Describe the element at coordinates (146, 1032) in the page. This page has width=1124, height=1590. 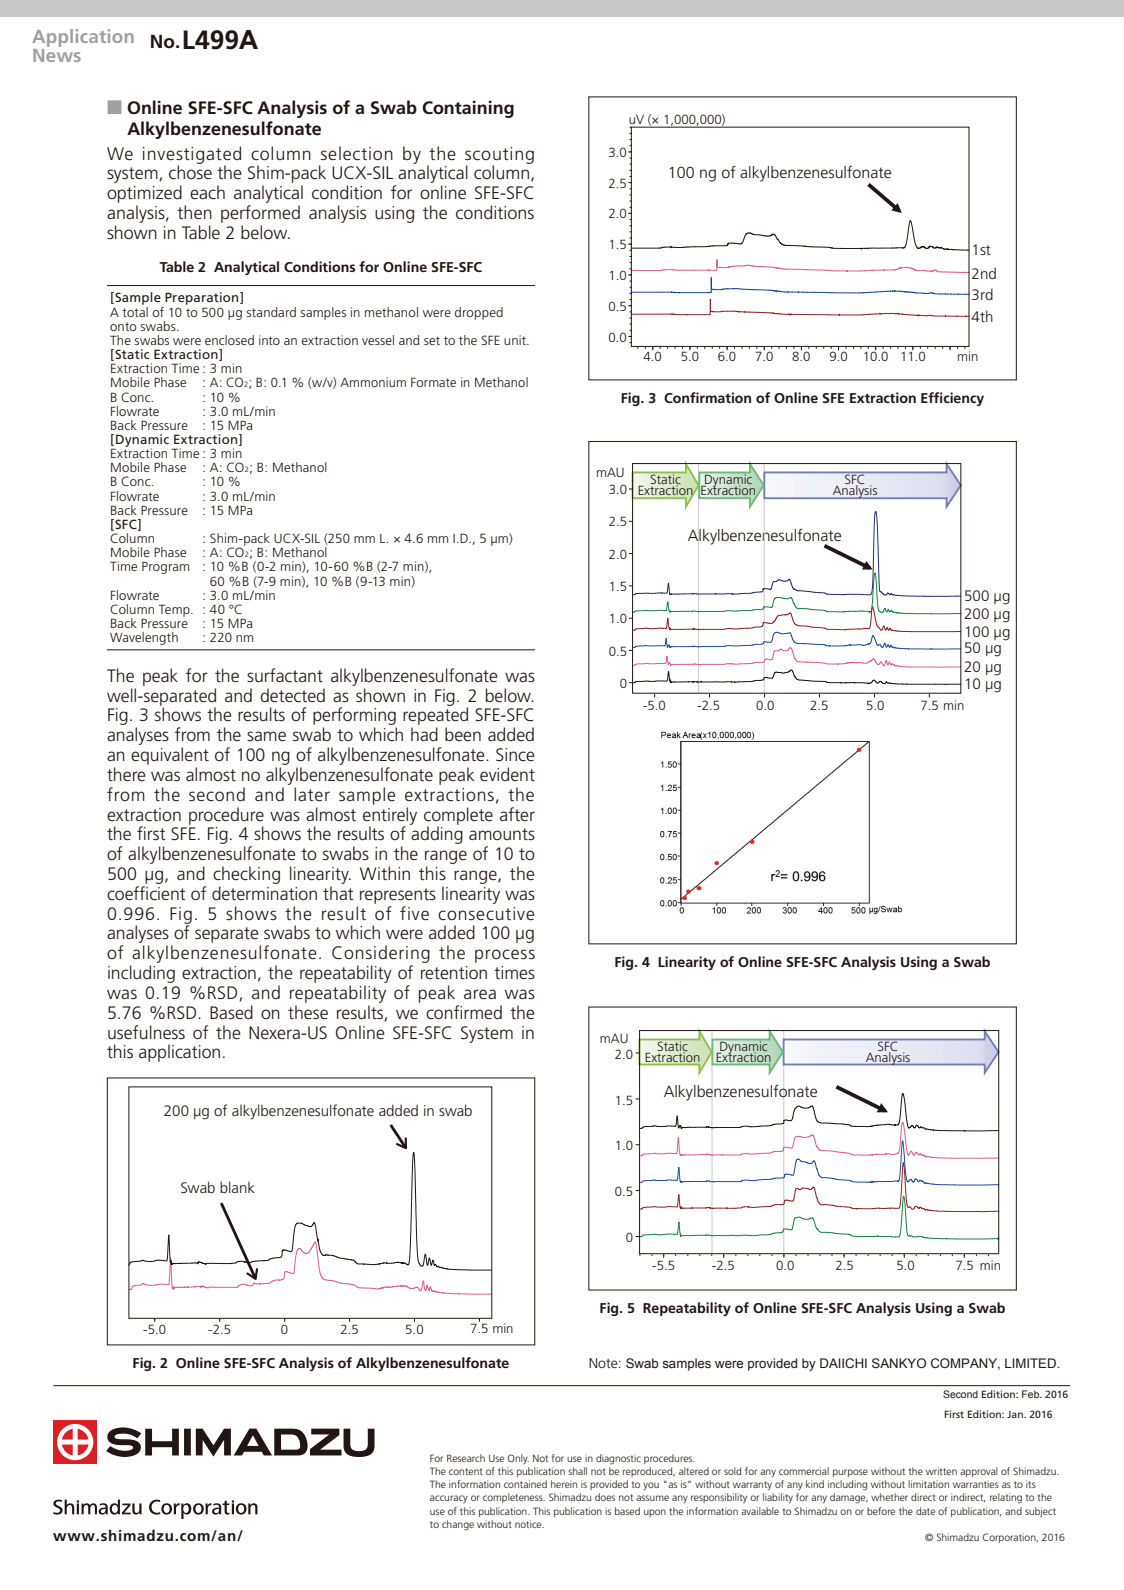
I see `usefulness` at that location.
